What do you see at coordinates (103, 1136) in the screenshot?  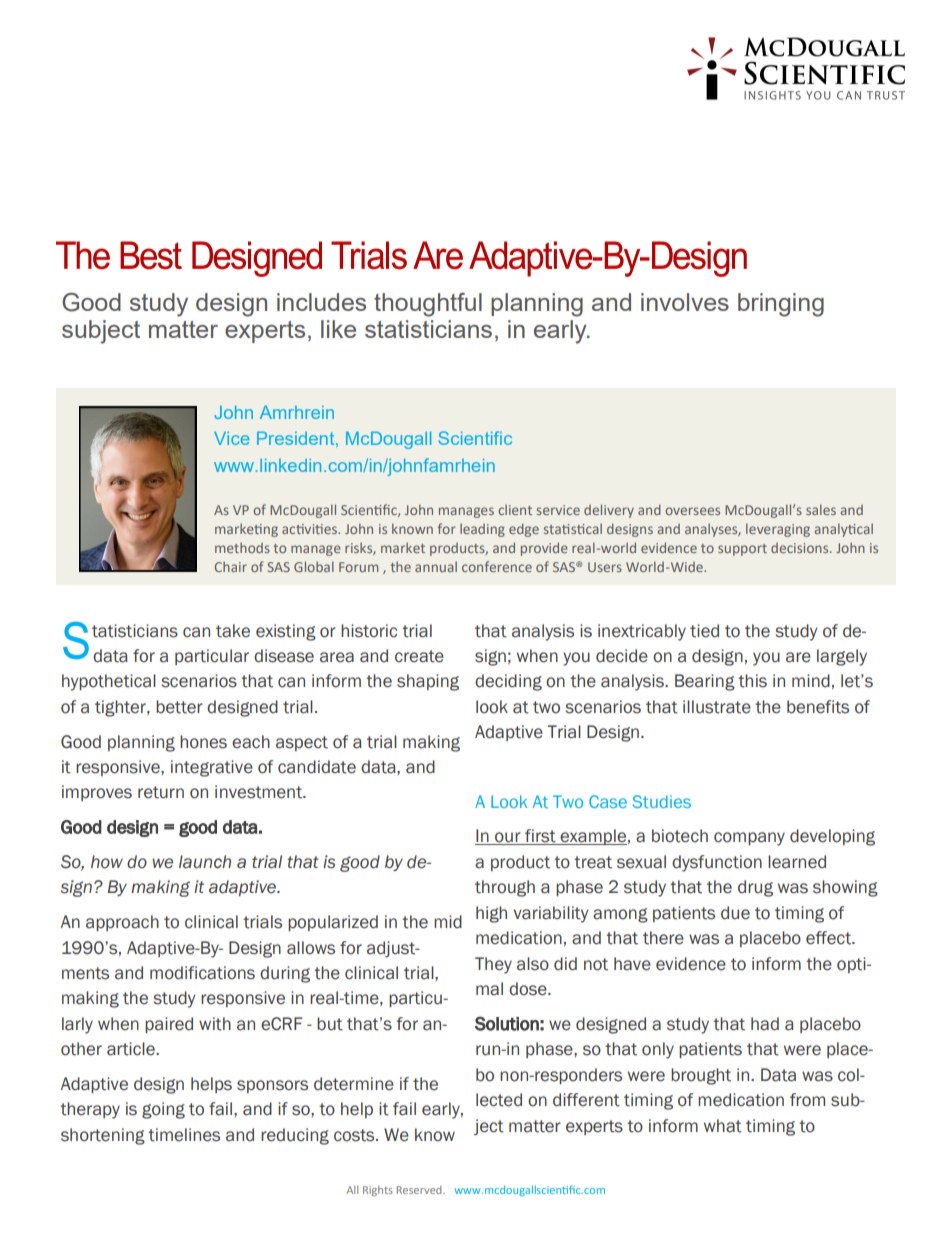 I see `shortening` at bounding box center [103, 1136].
